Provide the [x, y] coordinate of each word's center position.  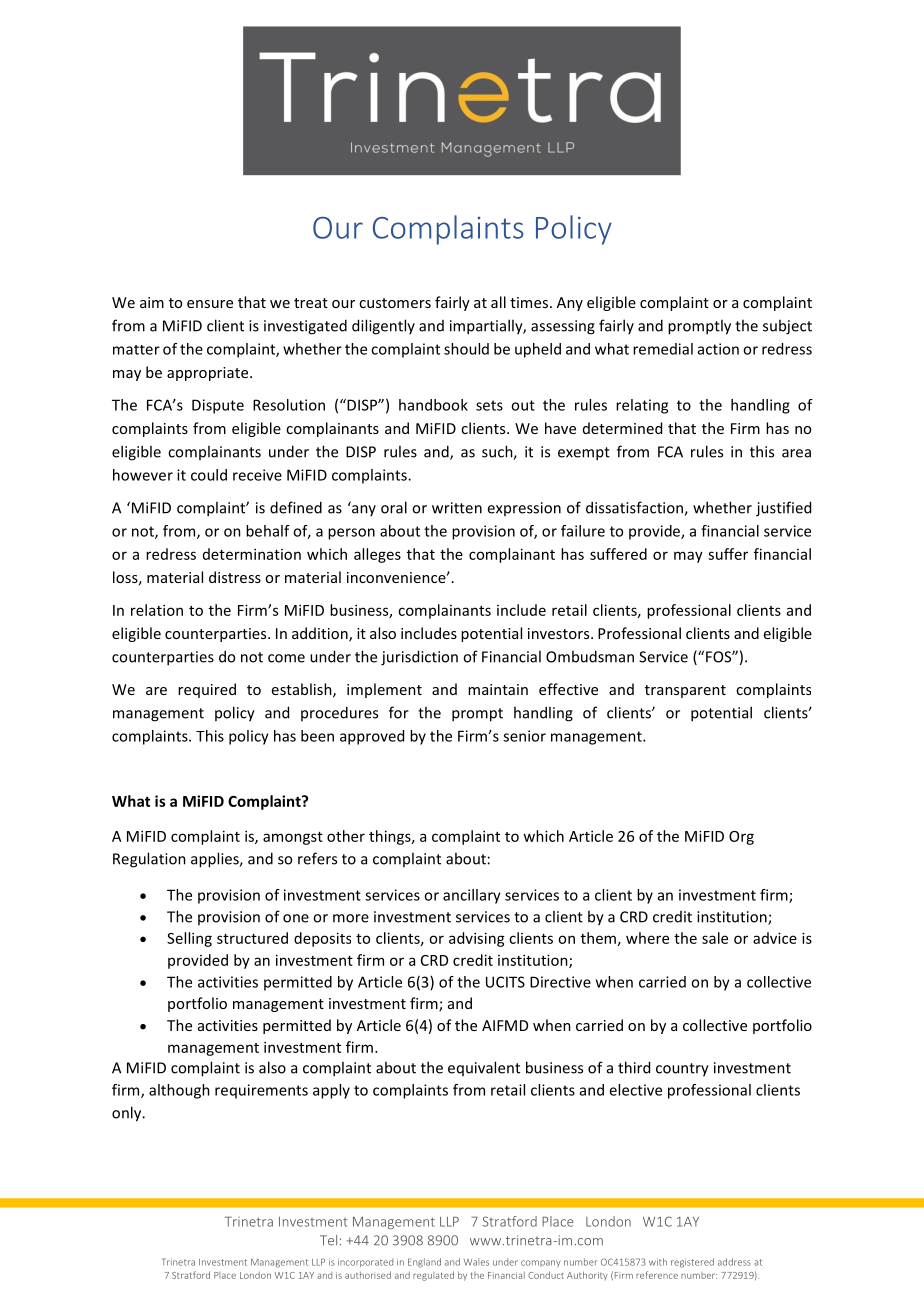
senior [524, 736]
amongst [293, 838]
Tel [328, 1240]
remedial [663, 349]
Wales [476, 1262]
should [466, 349]
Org [741, 838]
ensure [210, 304]
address [734, 1262]
